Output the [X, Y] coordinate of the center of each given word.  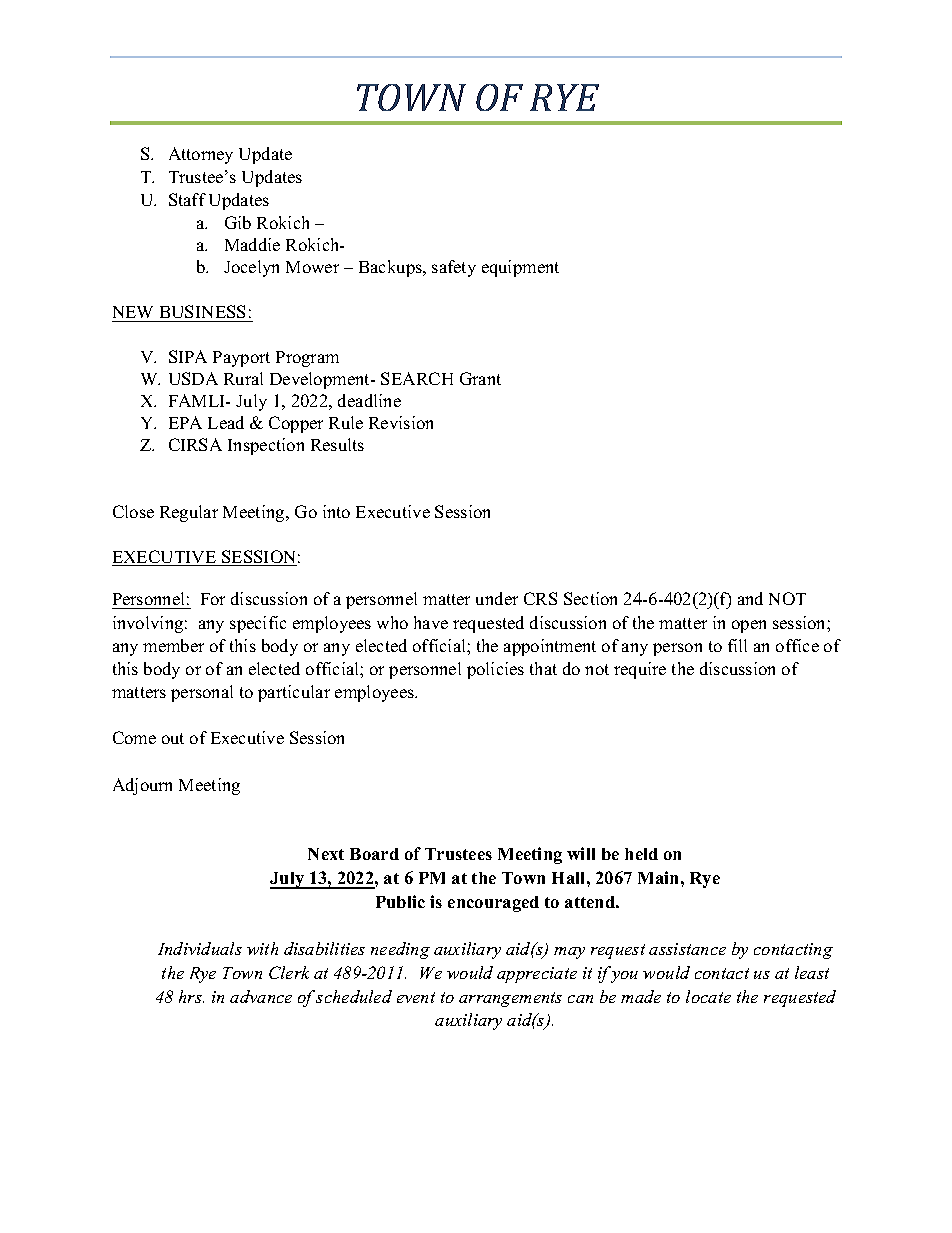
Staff [187, 199]
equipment [520, 268]
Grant [480, 378]
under [497, 598]
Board [374, 854]
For [213, 599]
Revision [401, 422]
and [750, 598]
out [173, 738]
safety [454, 268]
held [641, 854]
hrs [191, 996]
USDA [193, 378]
